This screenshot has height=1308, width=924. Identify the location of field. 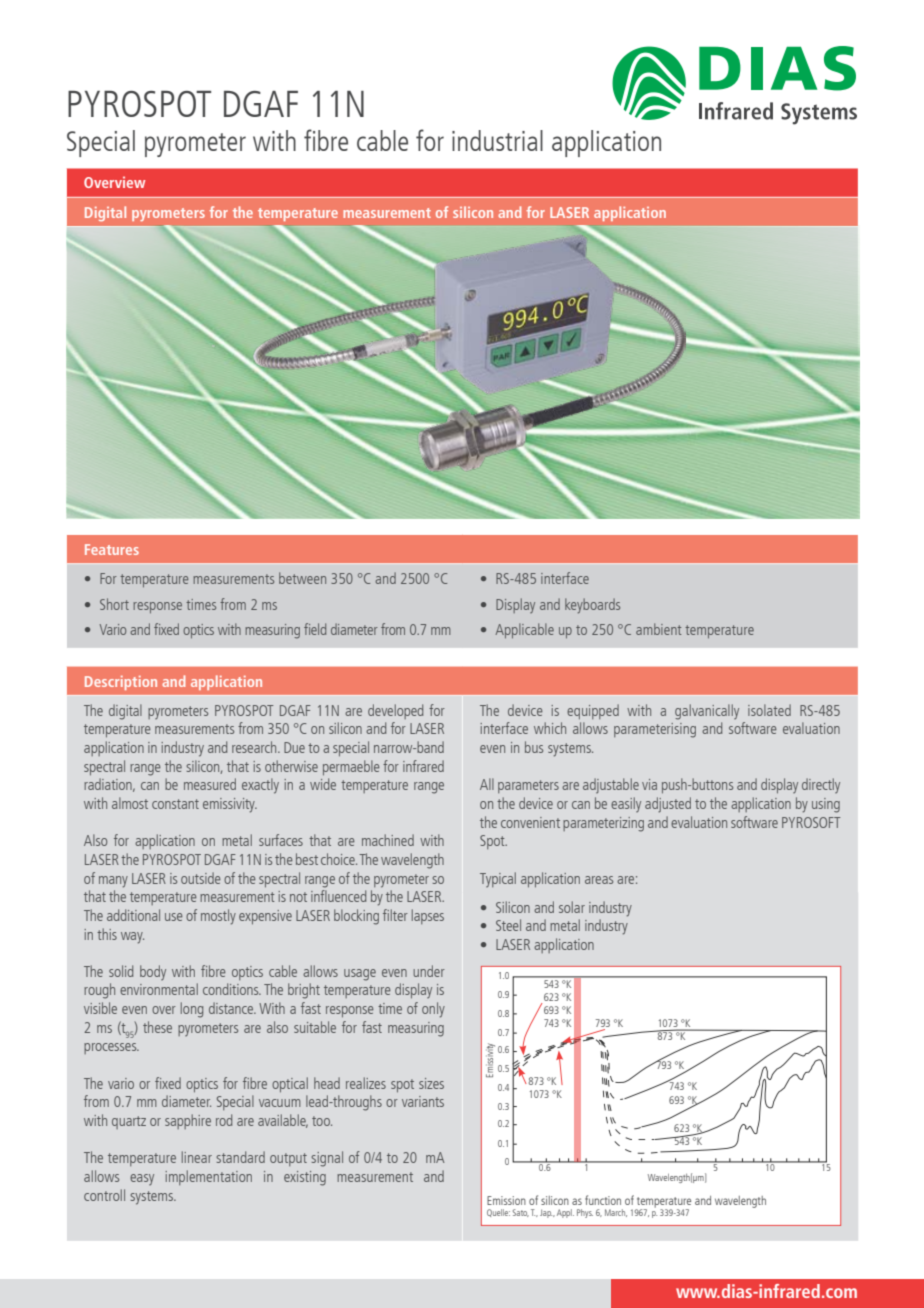
(315, 629).
